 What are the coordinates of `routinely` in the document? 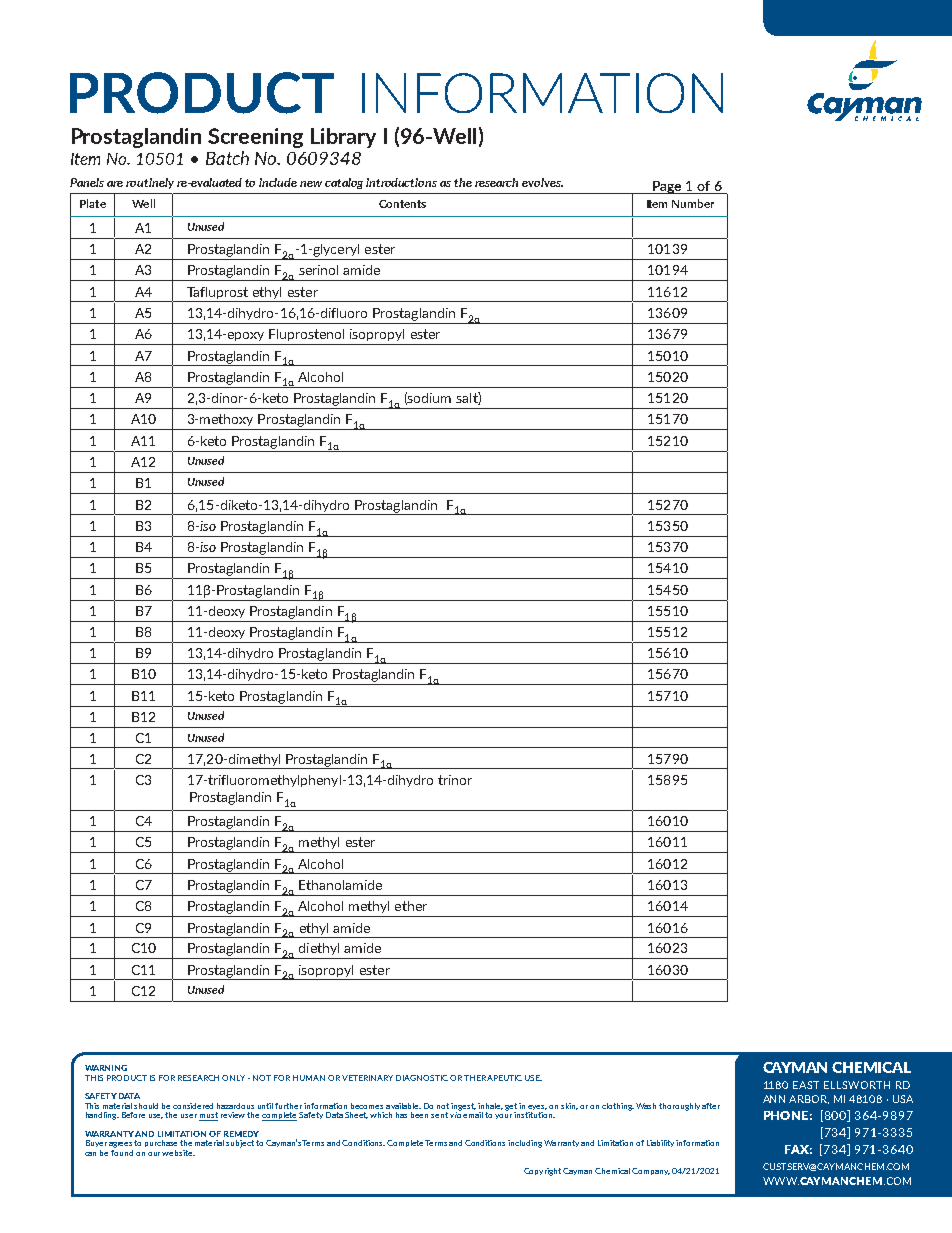 It's located at (150, 183).
